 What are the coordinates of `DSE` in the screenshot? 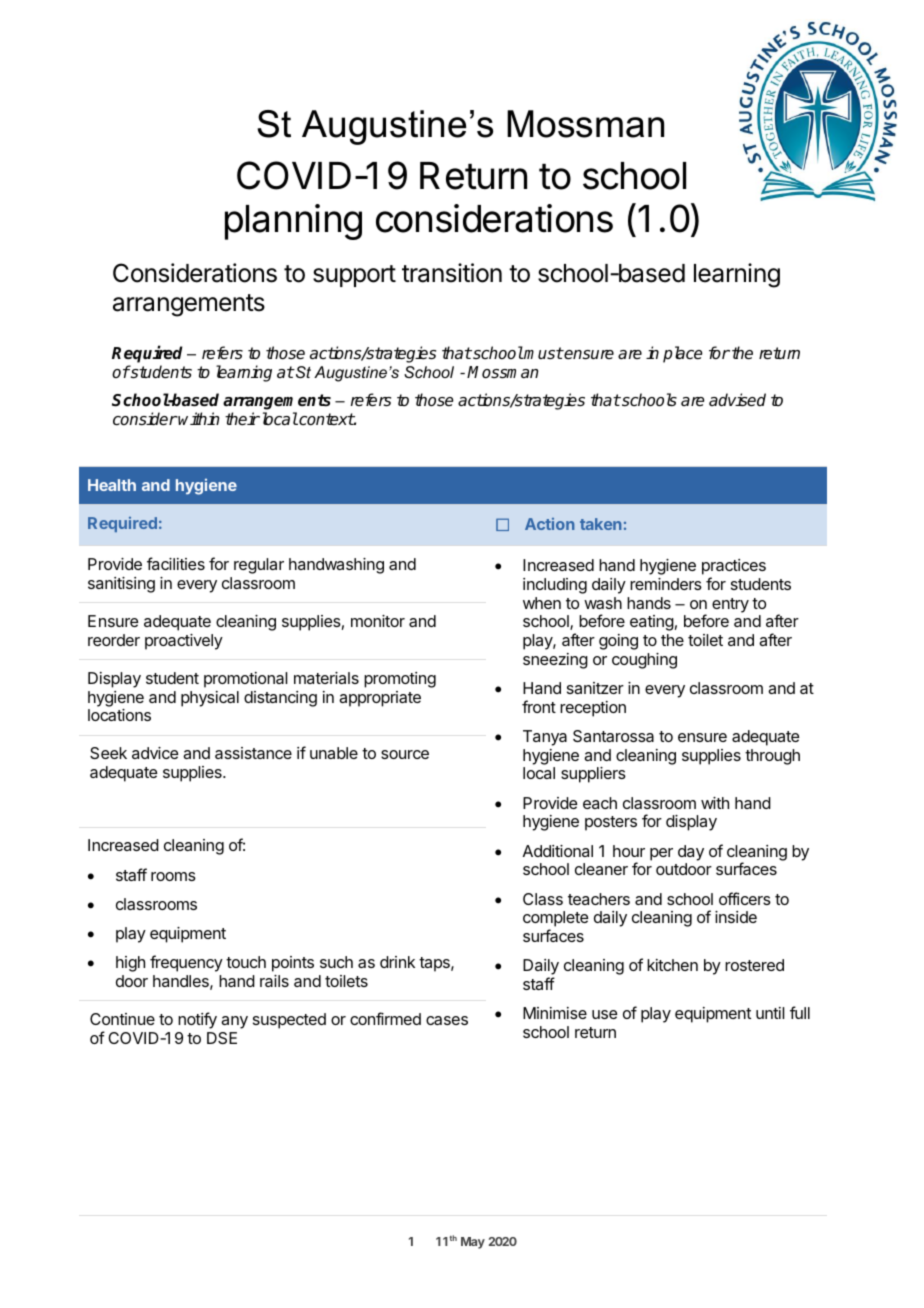 It's located at (222, 1038).
